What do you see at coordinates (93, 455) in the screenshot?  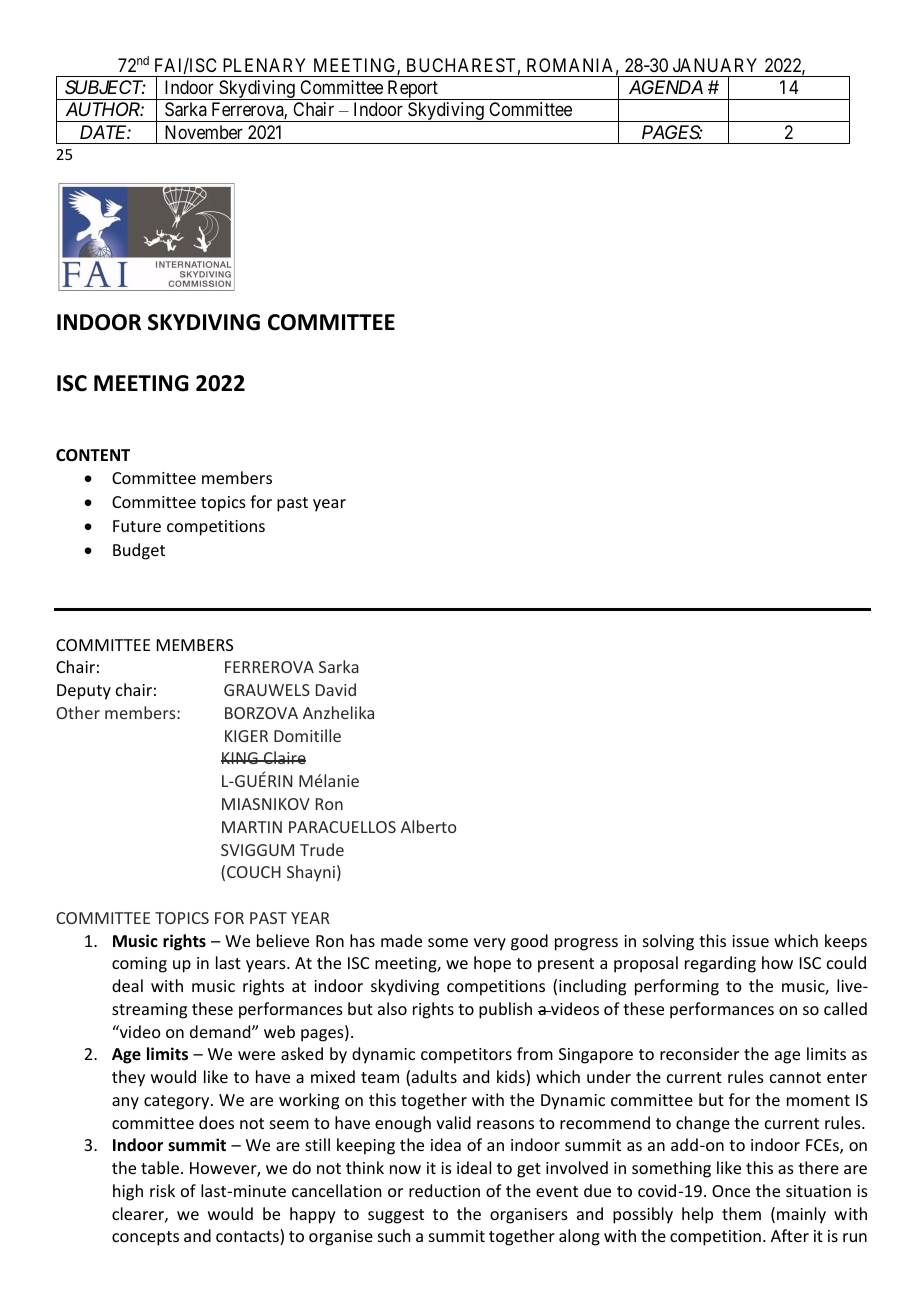 I see `CONTENT` at bounding box center [93, 455].
